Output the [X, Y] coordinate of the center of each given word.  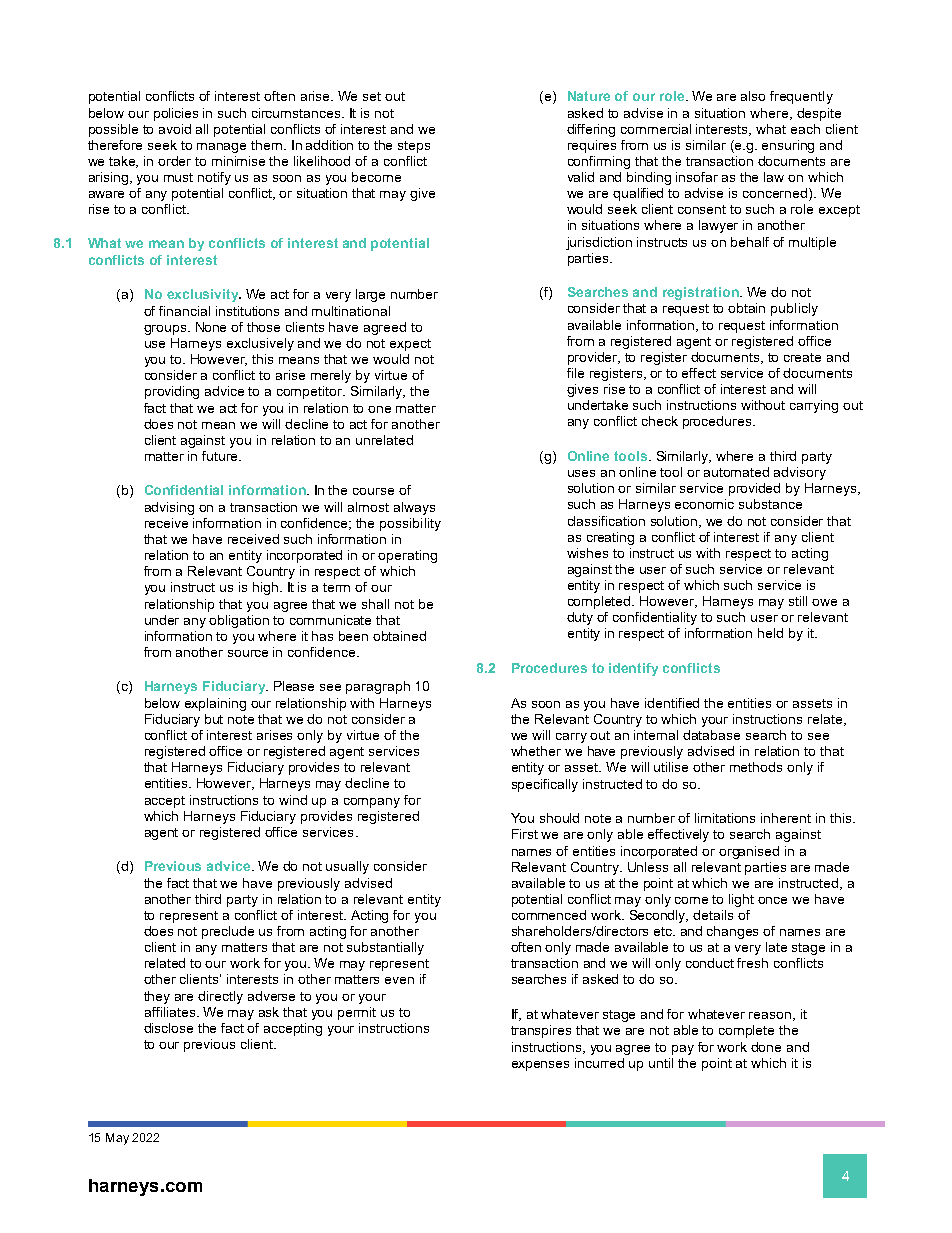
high [265, 588]
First [525, 834]
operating [407, 556]
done [766, 1047]
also [753, 96]
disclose [168, 1028]
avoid [175, 129]
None [211, 327]
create [802, 357]
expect [410, 345]
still [798, 601]
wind [293, 800]
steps [414, 147]
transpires [541, 1031]
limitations [725, 818]
